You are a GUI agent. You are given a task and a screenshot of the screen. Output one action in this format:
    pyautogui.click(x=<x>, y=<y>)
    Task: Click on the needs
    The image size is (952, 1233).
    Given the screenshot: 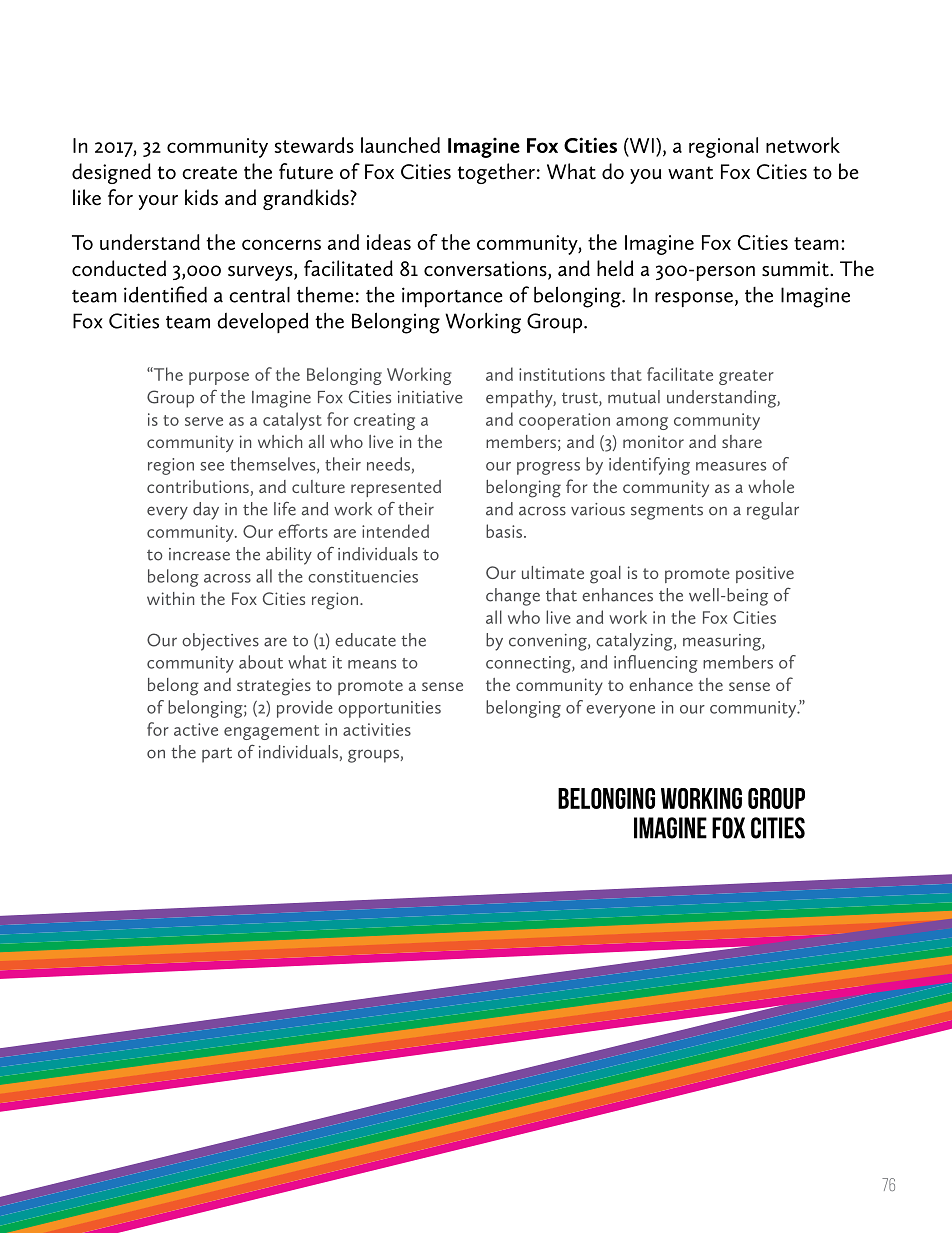 What is the action you would take?
    pyautogui.click(x=388, y=464)
